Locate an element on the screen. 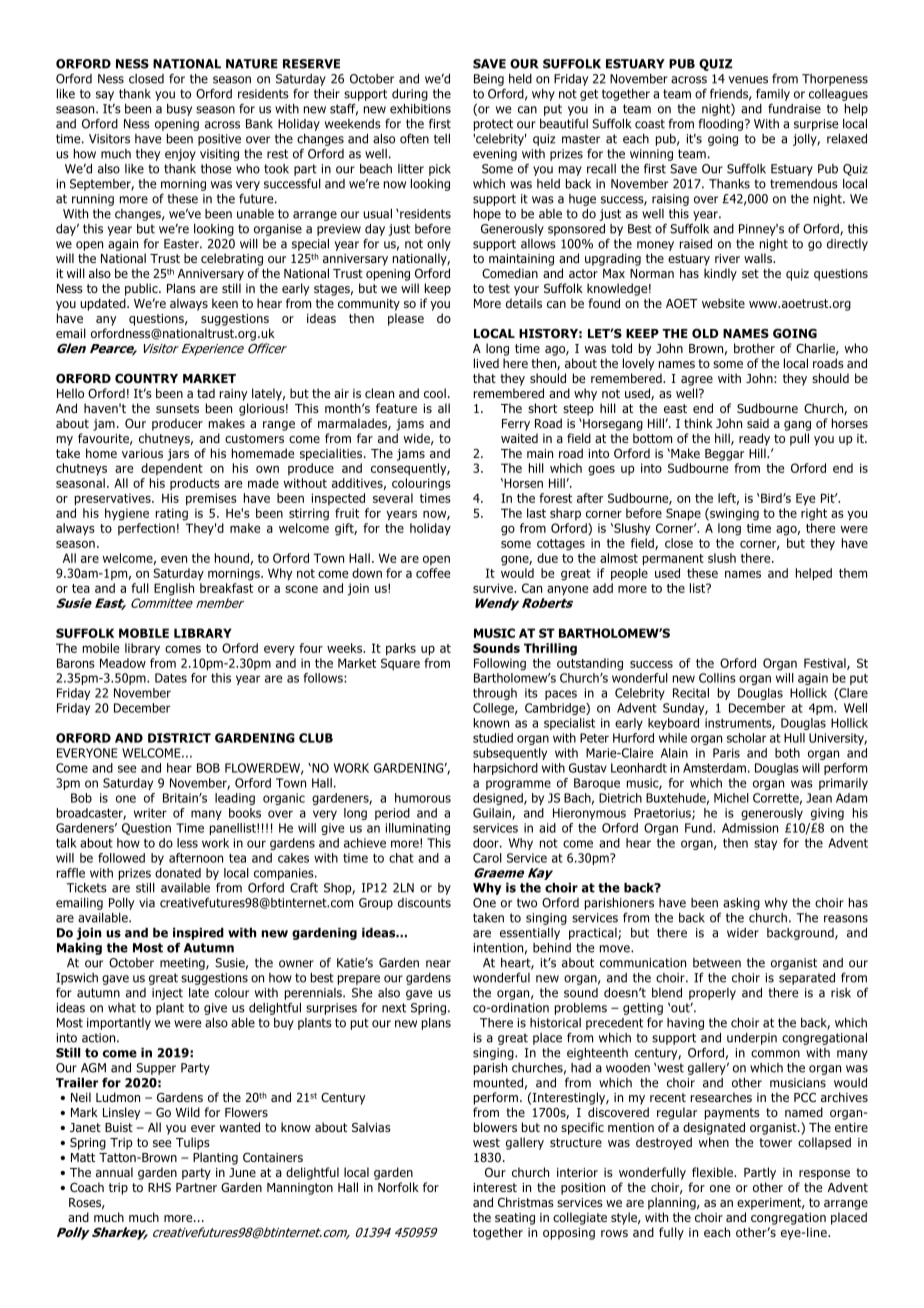  flexible is located at coordinates (713, 1172).
